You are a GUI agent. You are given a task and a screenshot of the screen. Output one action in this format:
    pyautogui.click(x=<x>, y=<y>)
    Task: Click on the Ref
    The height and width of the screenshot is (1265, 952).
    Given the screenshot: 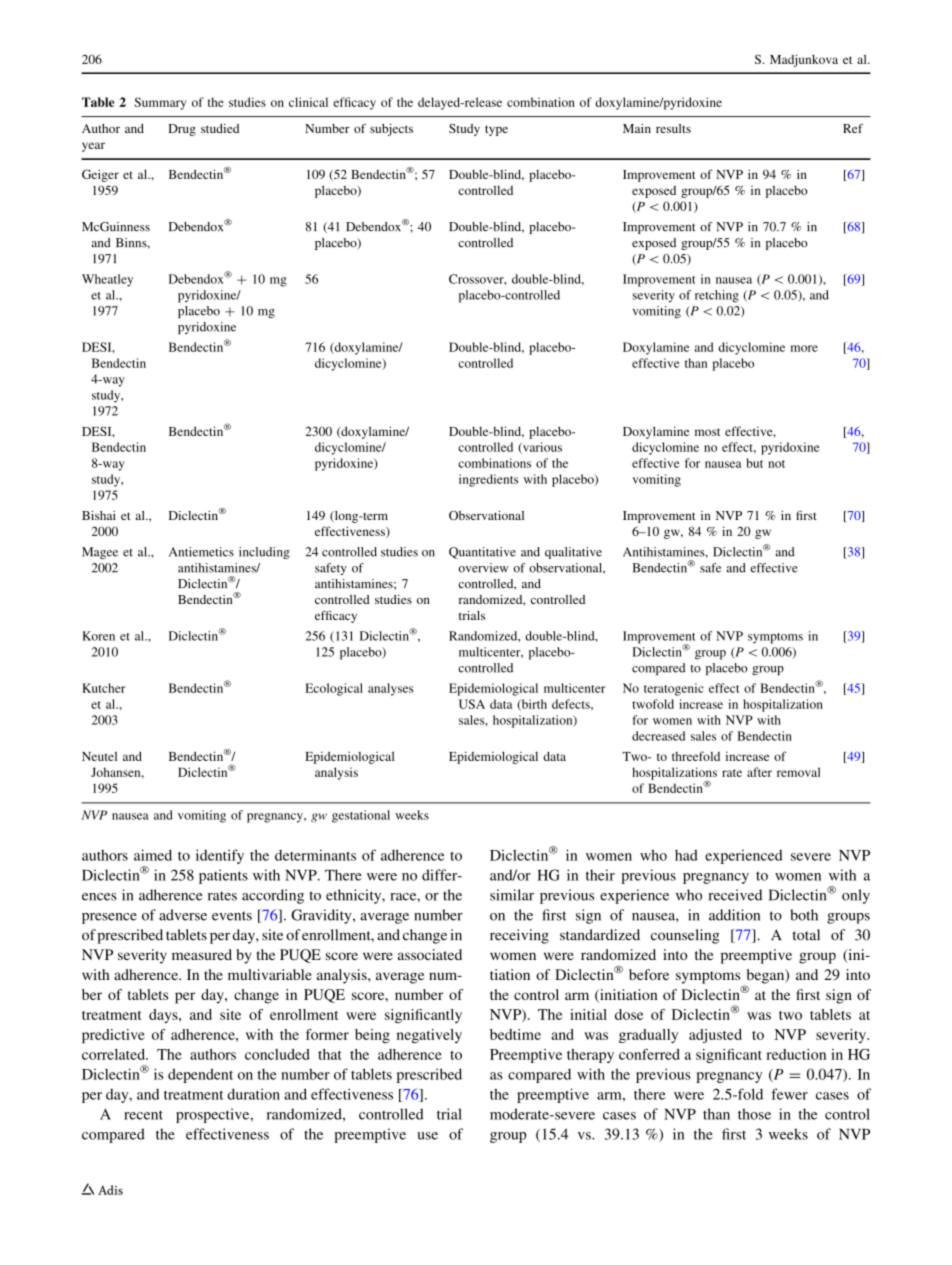 What is the action you would take?
    pyautogui.click(x=853, y=128)
